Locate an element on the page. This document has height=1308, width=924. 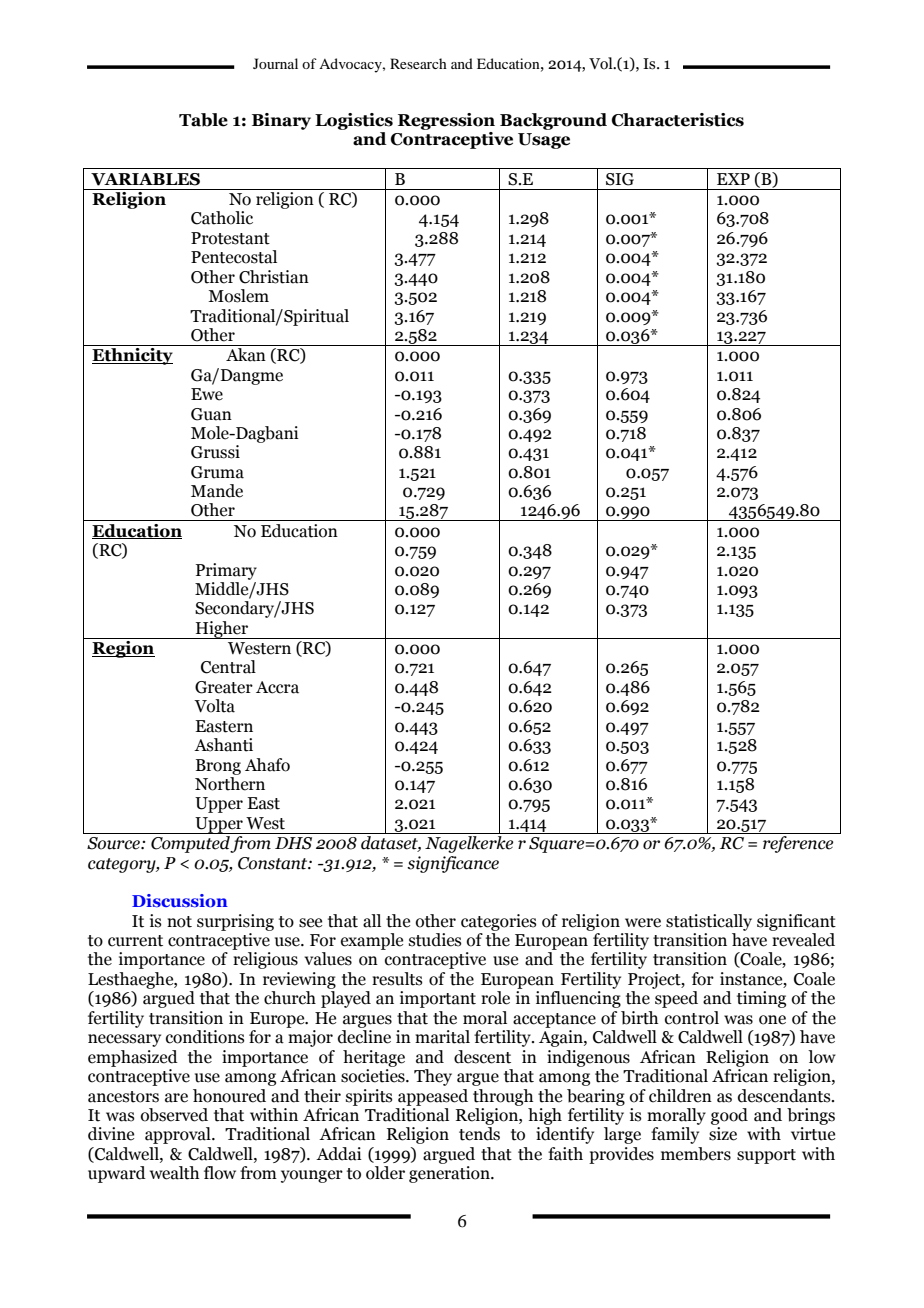
Christian is located at coordinates (274, 277).
